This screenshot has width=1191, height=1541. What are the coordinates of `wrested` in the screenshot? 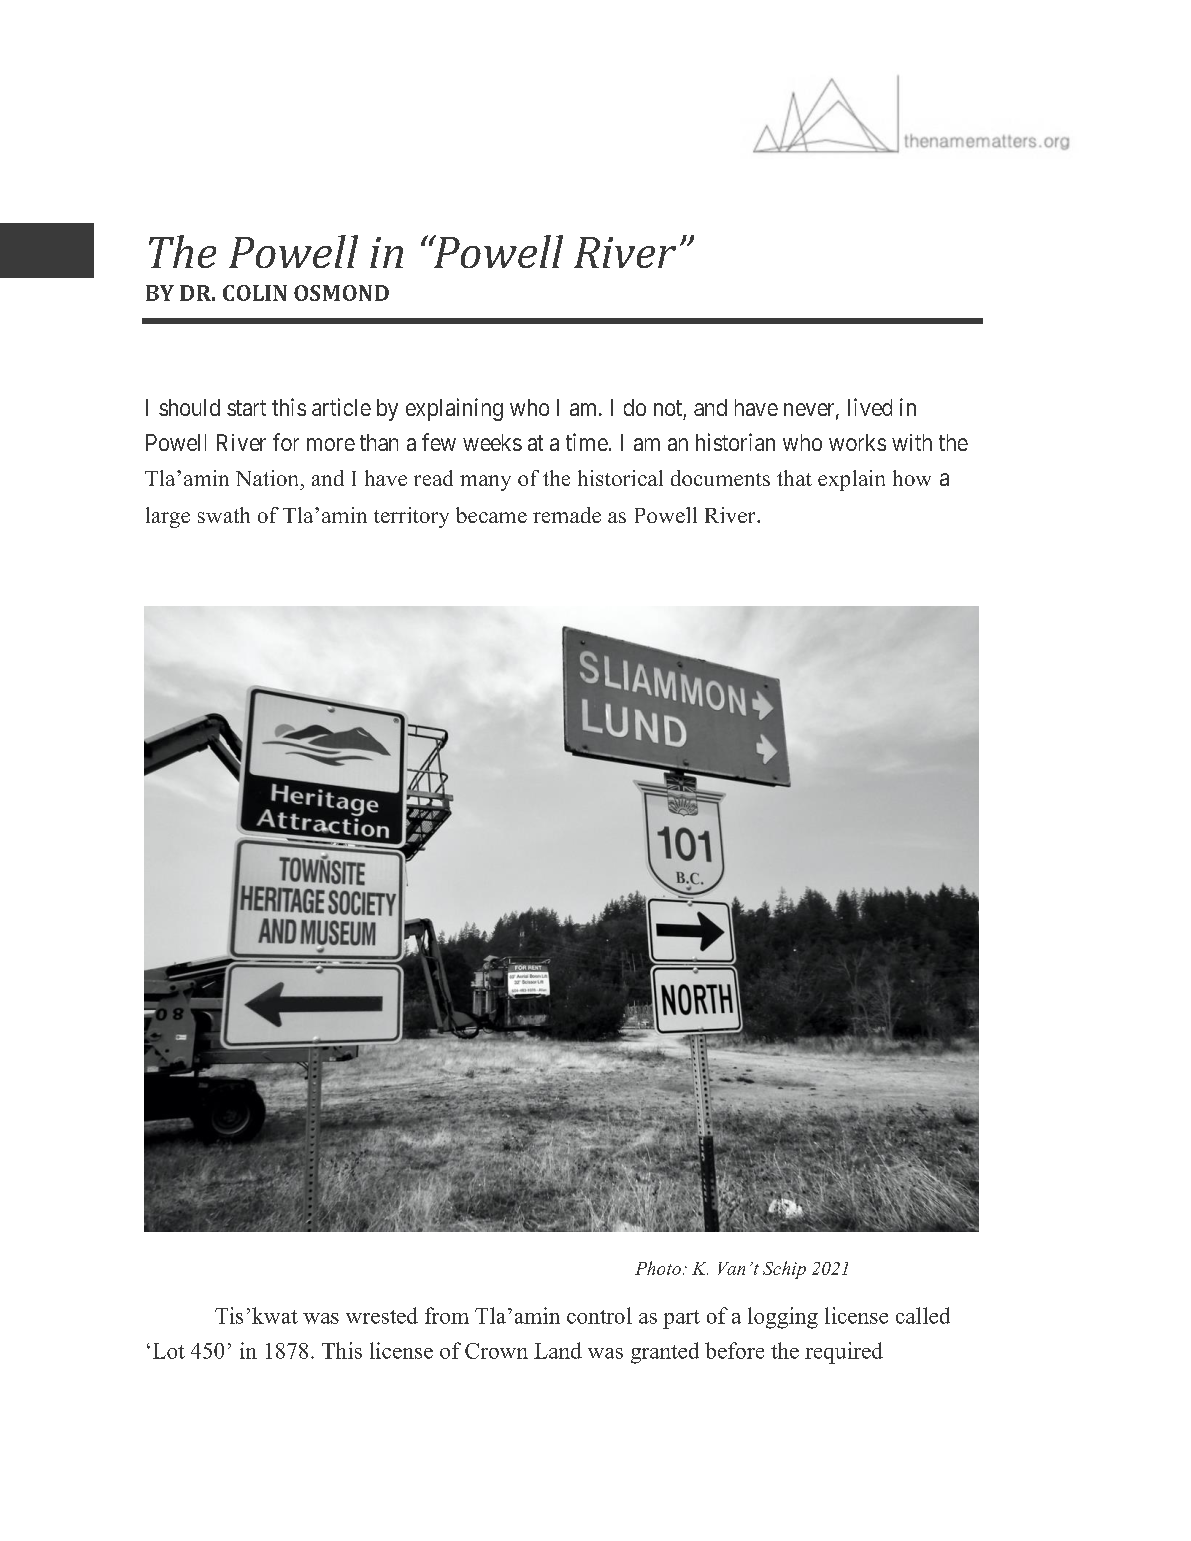 It's located at (382, 1315).
